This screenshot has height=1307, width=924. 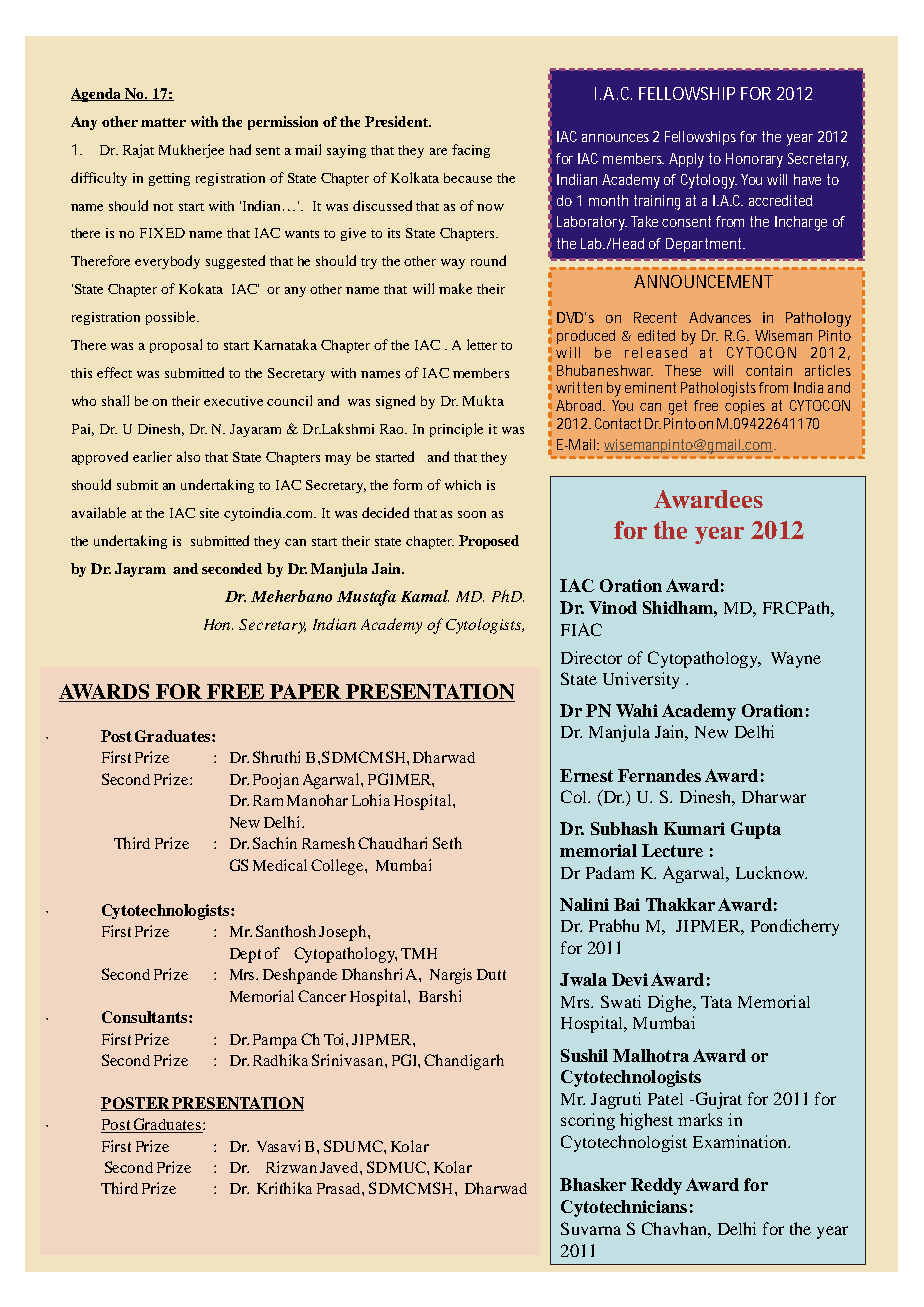 What do you see at coordinates (745, 407) in the screenshot?
I see `copies` at bounding box center [745, 407].
